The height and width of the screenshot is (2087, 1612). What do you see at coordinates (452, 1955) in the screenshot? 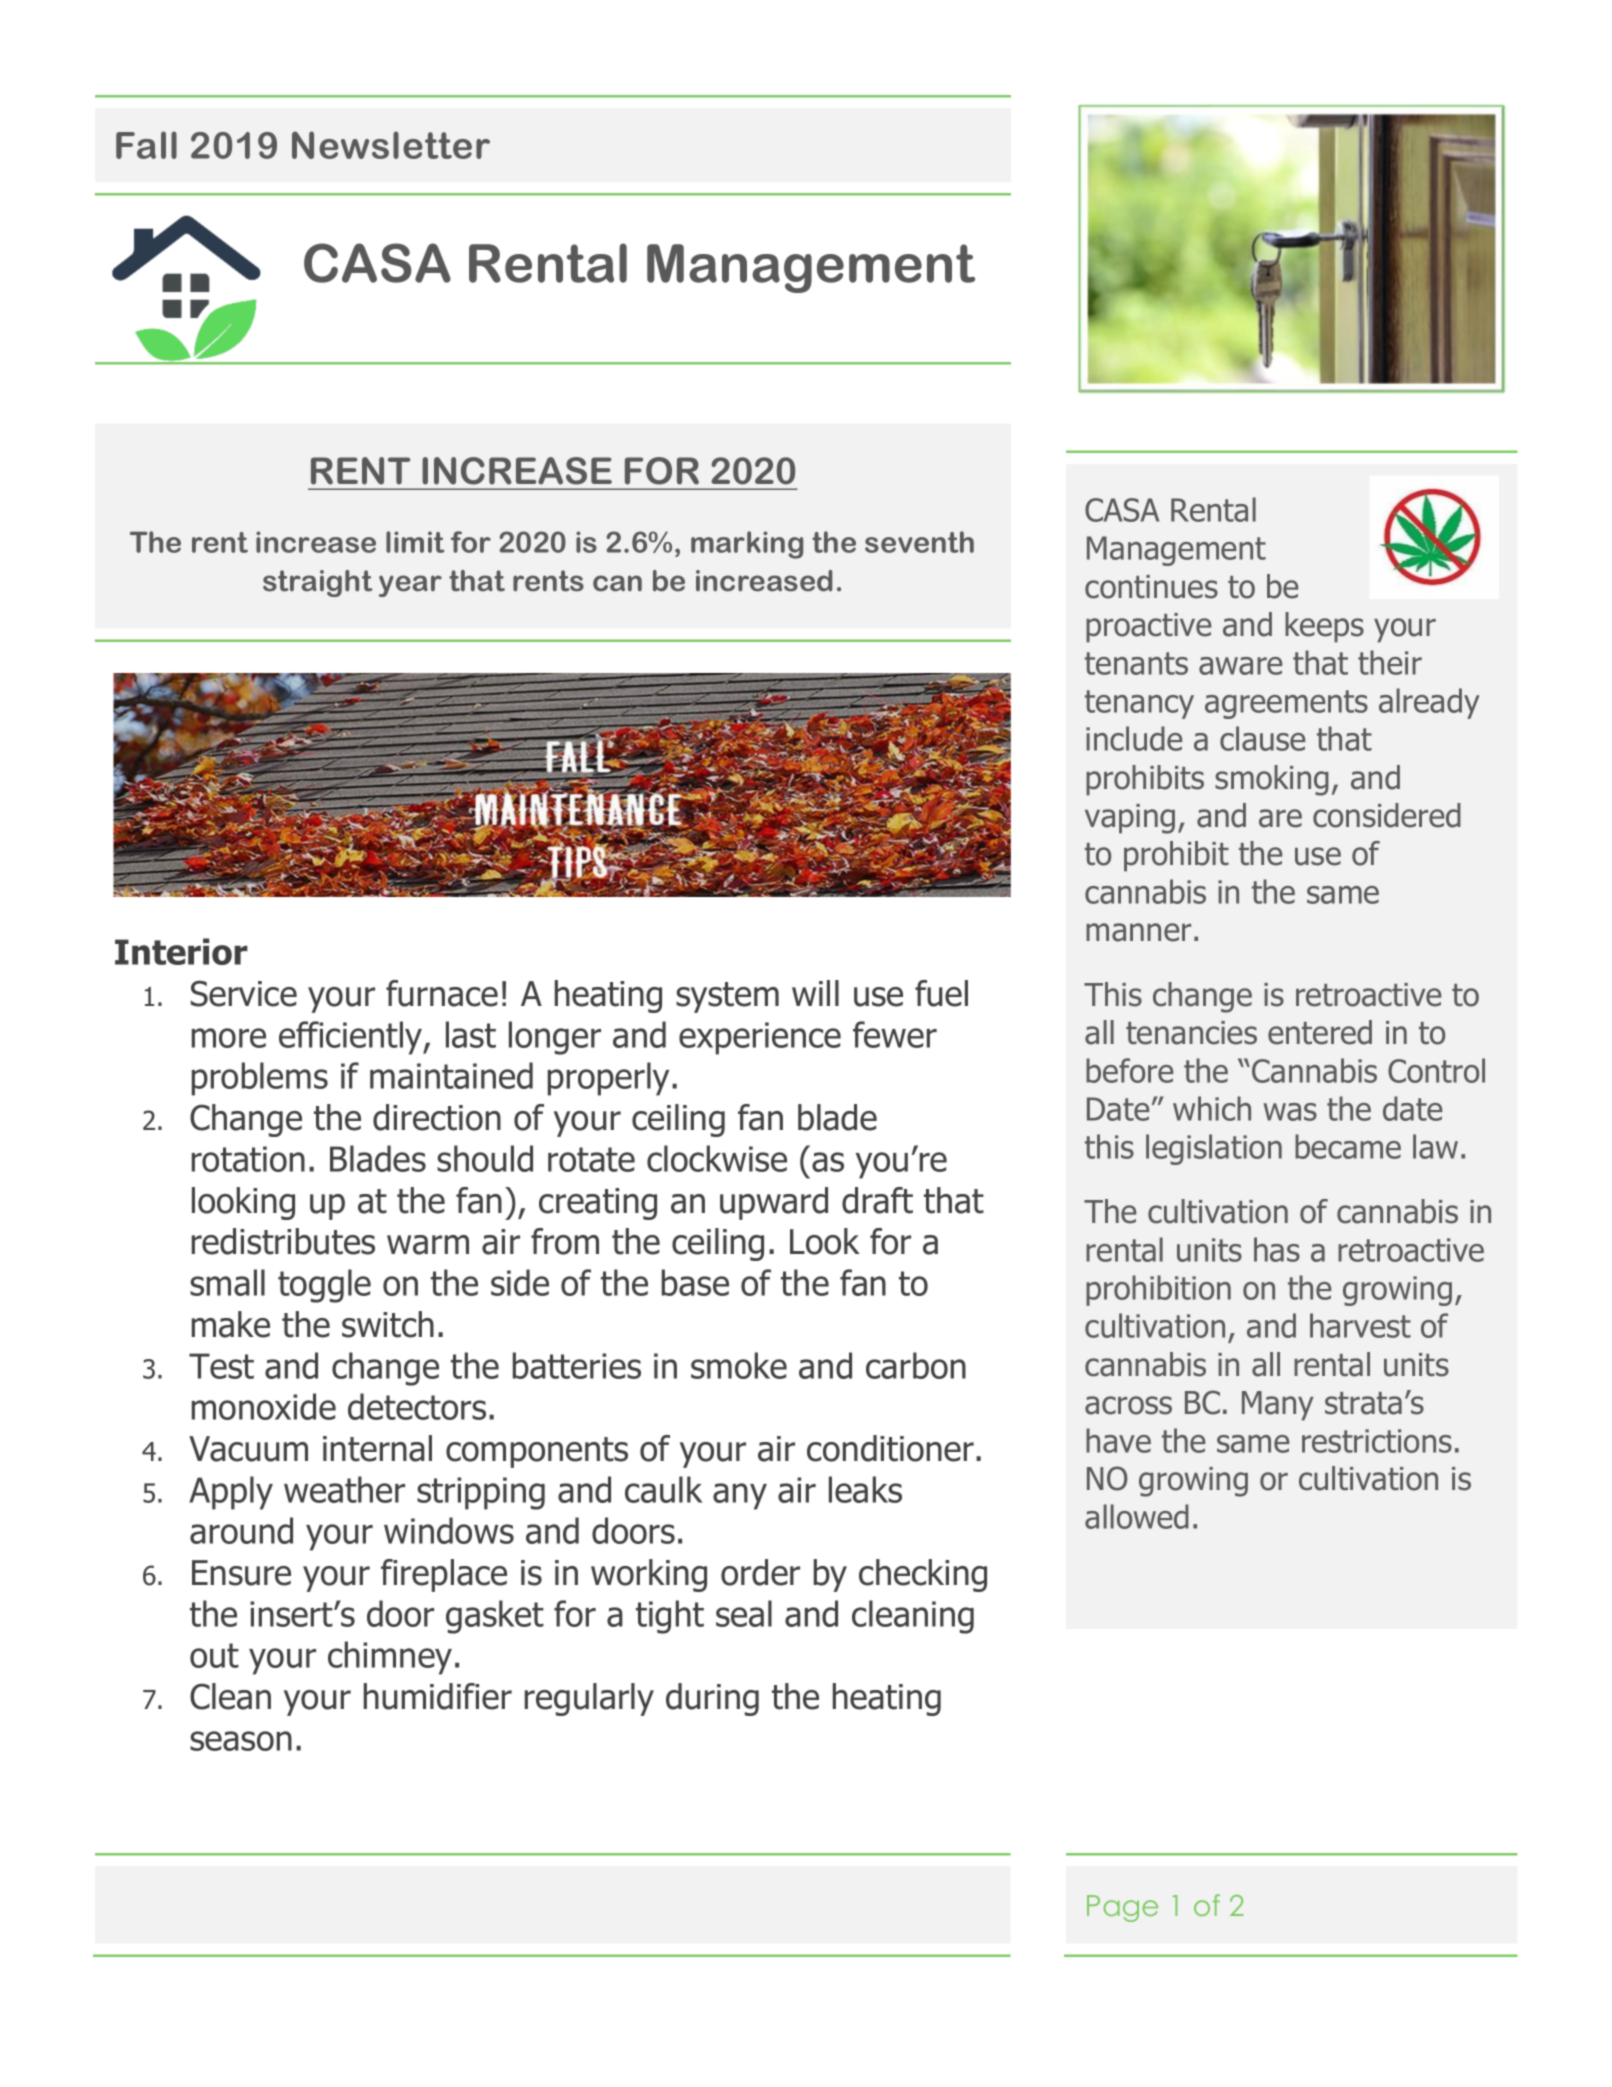
I see `siding` at bounding box center [452, 1955].
